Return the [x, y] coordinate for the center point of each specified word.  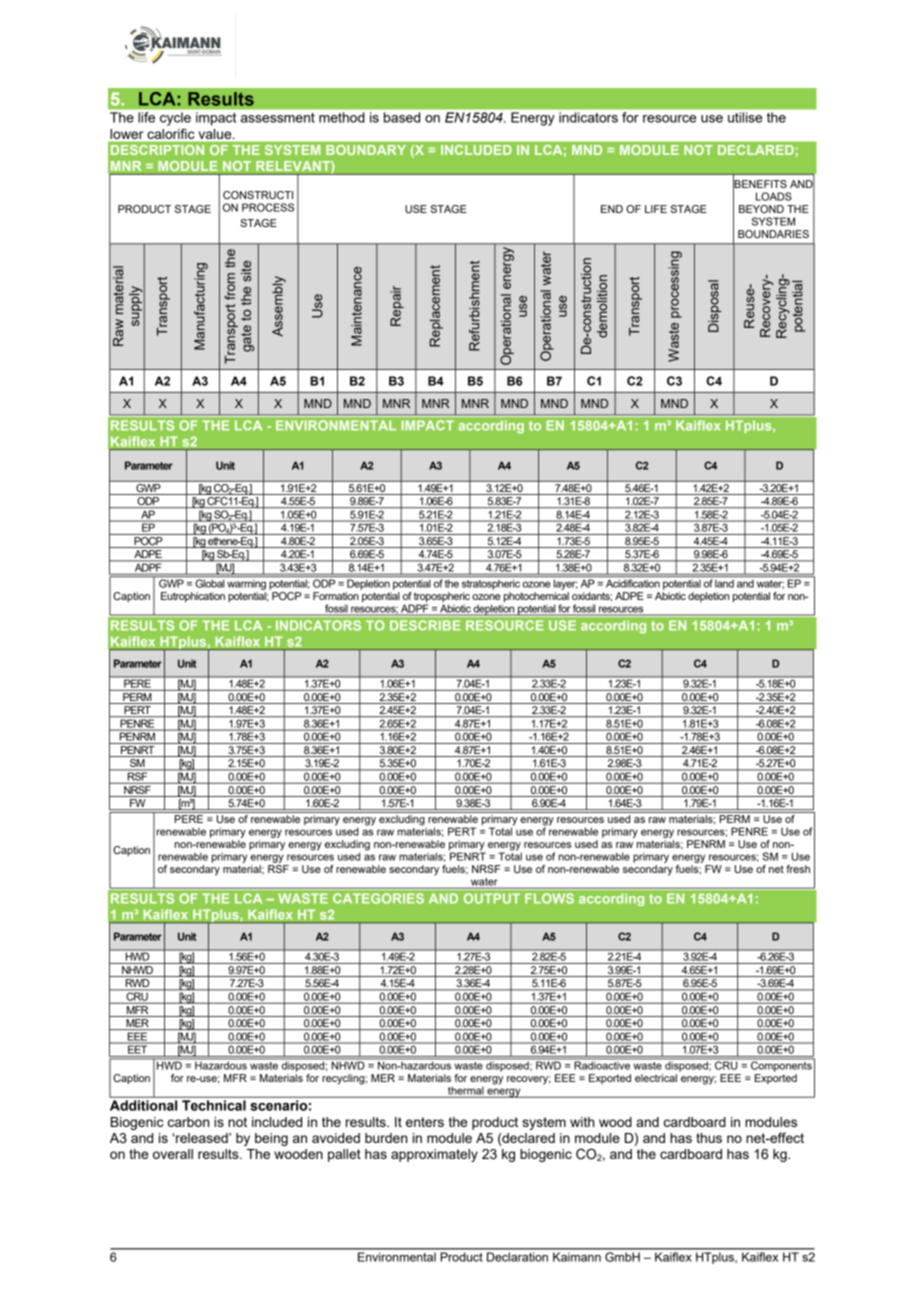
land [724, 583]
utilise [745, 117]
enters [425, 1122]
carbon [188, 1122]
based [402, 117]
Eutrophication [193, 597]
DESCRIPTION [157, 150]
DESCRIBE [425, 625]
